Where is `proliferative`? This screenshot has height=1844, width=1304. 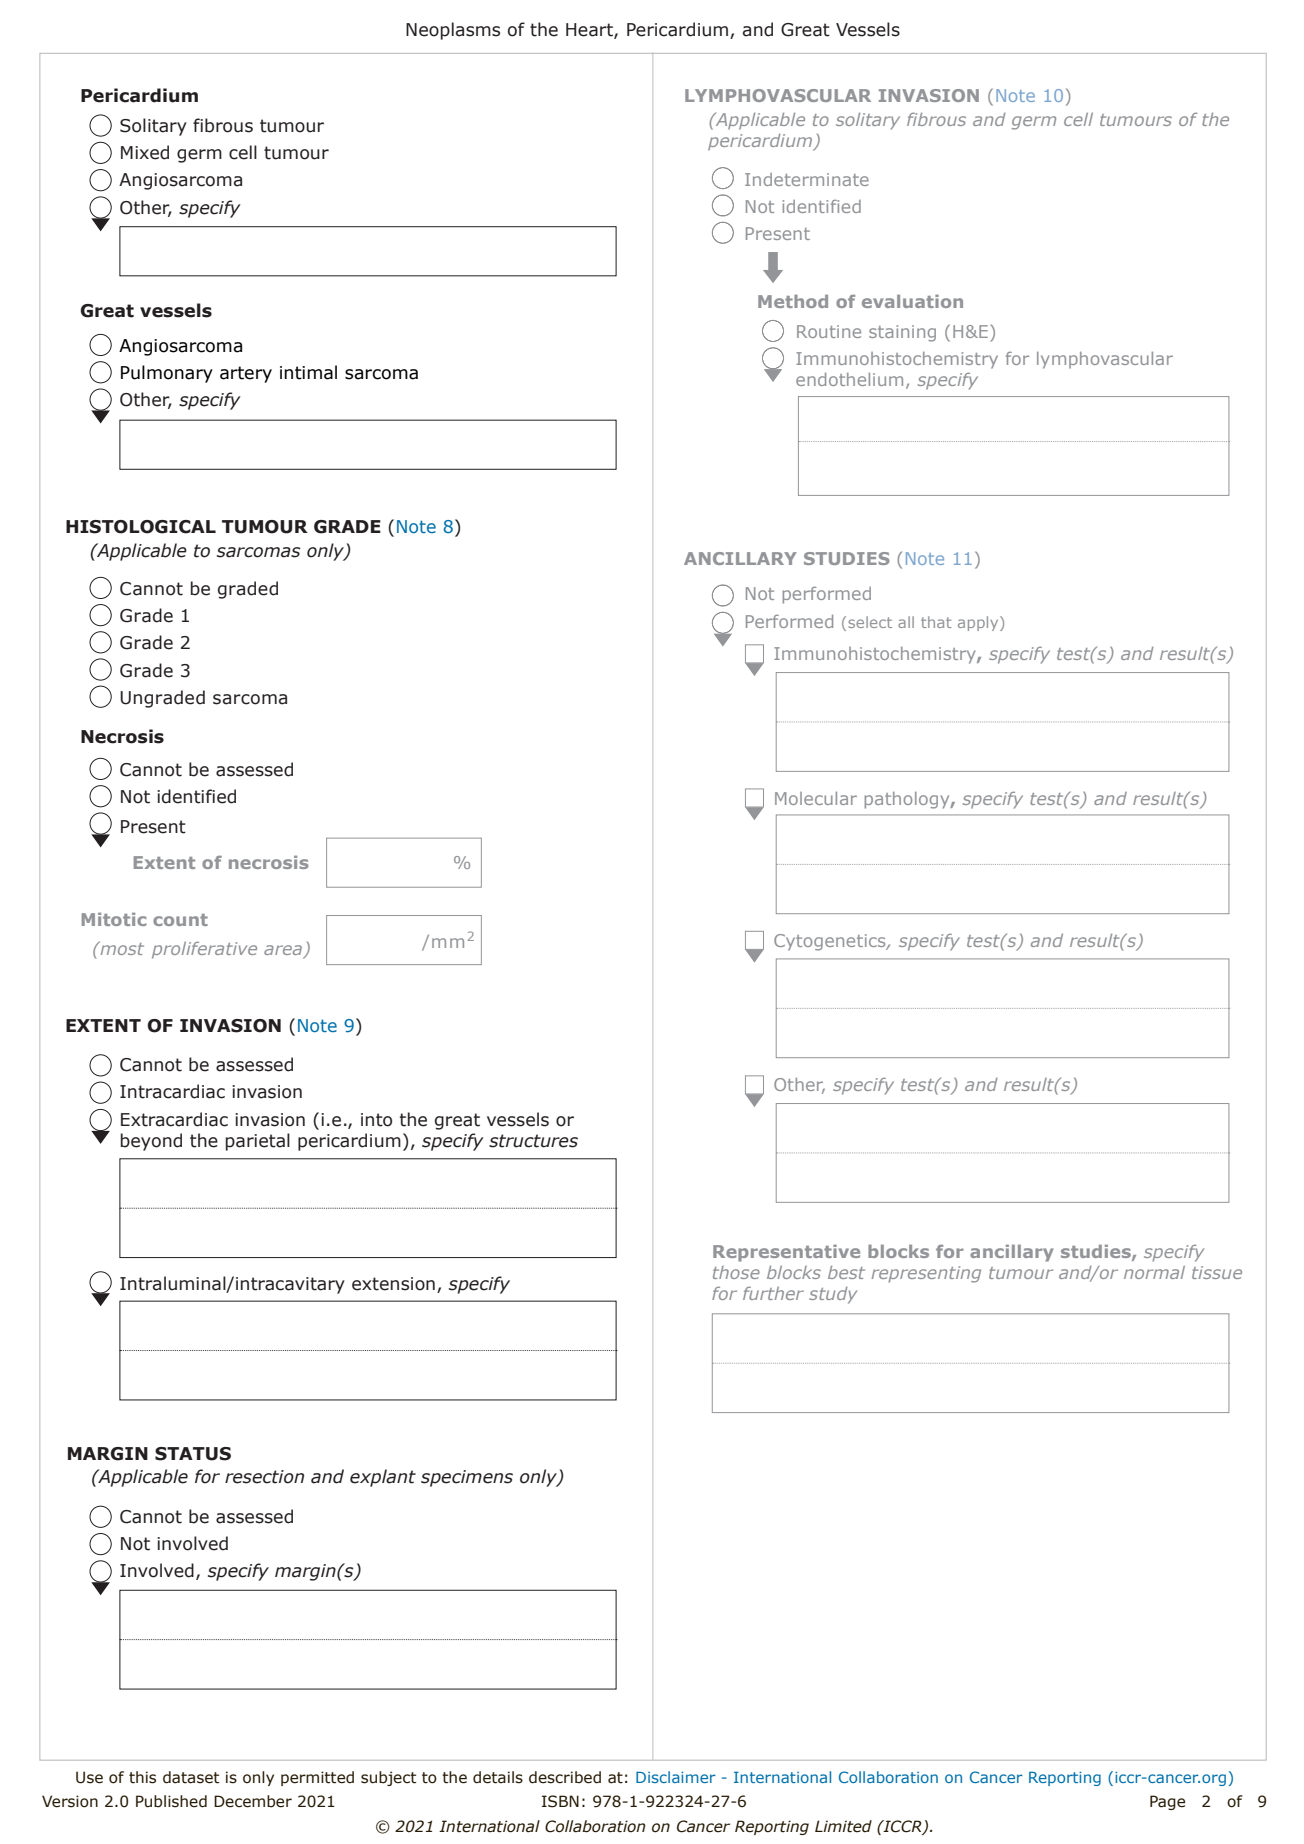 proliferative is located at coordinates (204, 950).
